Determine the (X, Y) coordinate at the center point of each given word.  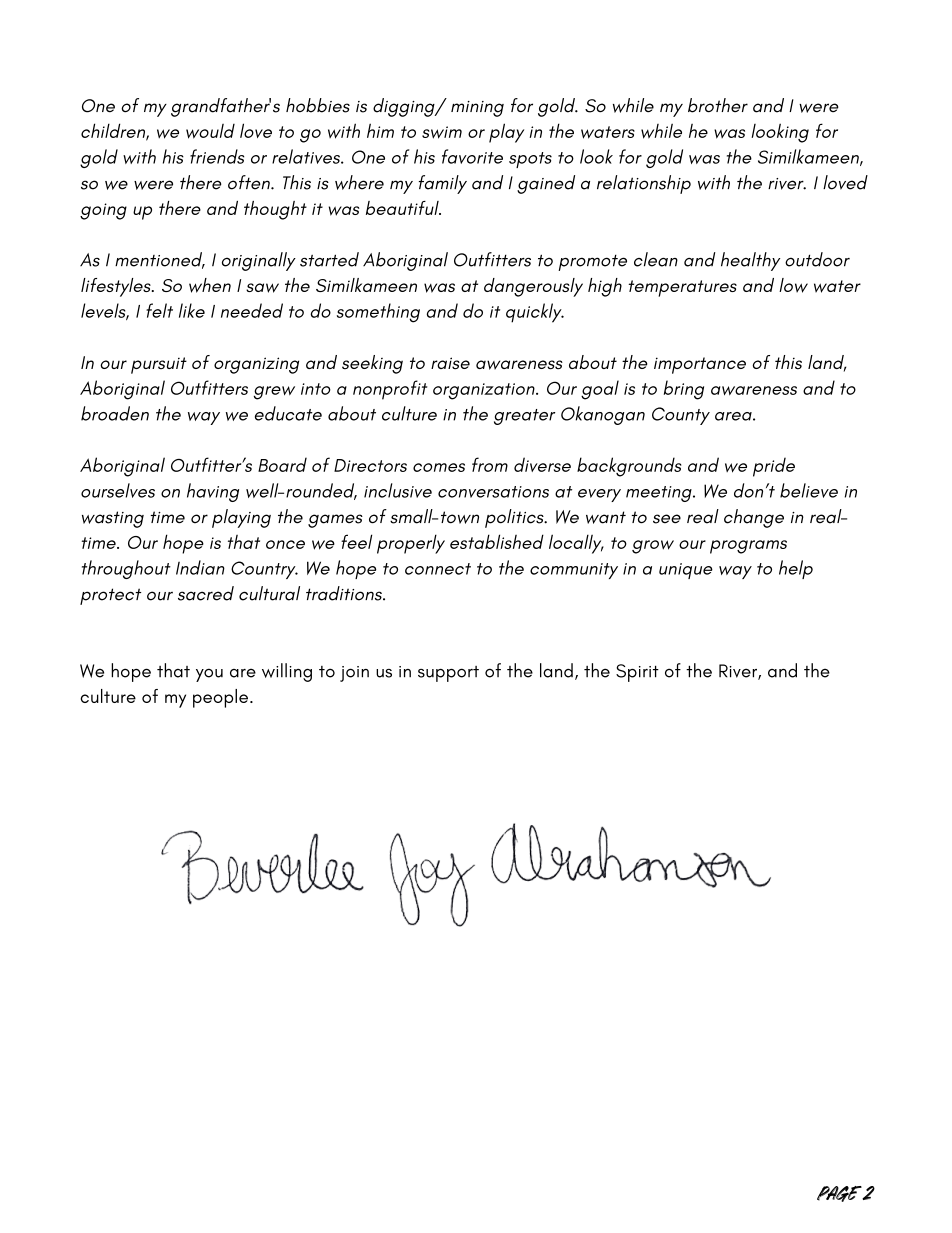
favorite (472, 156)
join (354, 674)
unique (686, 571)
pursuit (159, 365)
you (209, 675)
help (796, 569)
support (448, 674)
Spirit (637, 673)
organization (485, 391)
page (840, 1194)
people (220, 698)
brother (718, 105)
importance (700, 365)
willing (287, 672)
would (210, 131)
